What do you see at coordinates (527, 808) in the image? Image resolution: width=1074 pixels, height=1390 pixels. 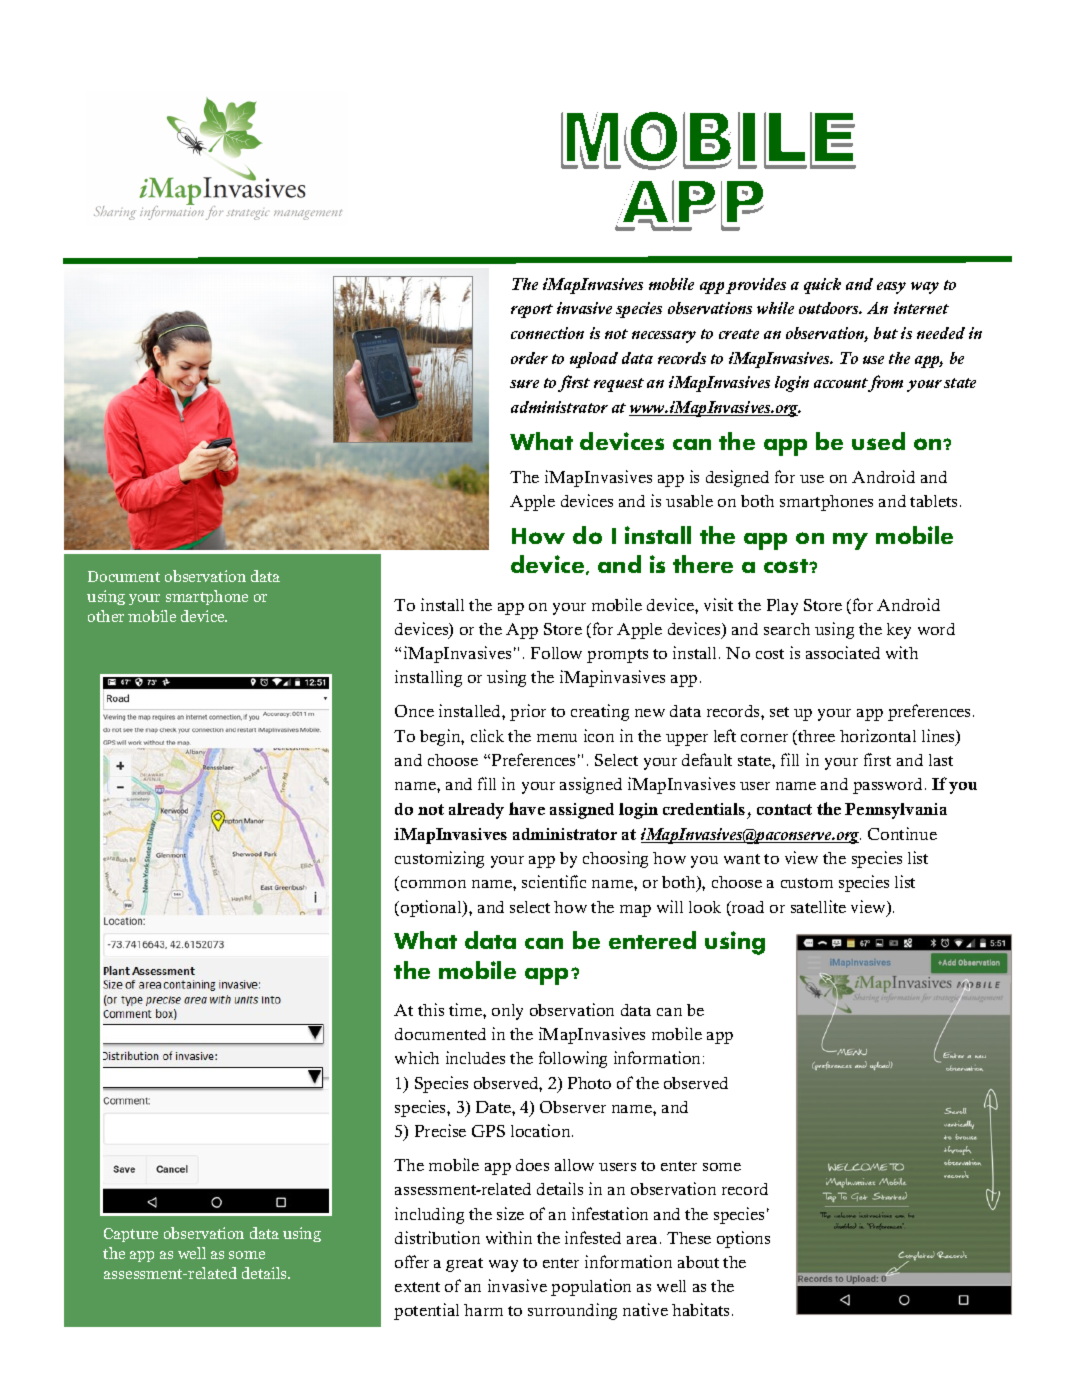 I see `have` at bounding box center [527, 808].
